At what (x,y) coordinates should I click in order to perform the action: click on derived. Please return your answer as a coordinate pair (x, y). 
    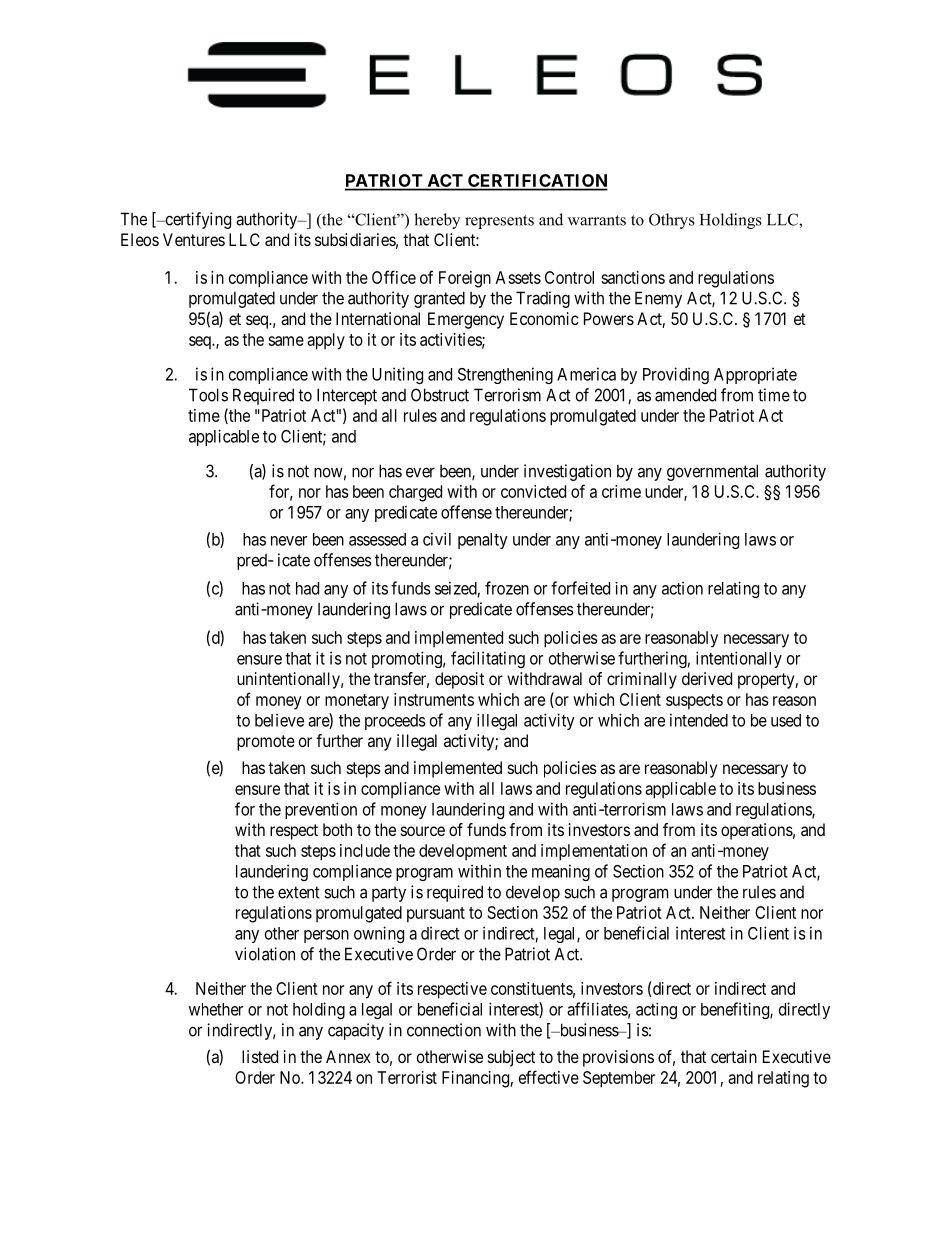
    Looking at the image, I should click on (707, 678).
